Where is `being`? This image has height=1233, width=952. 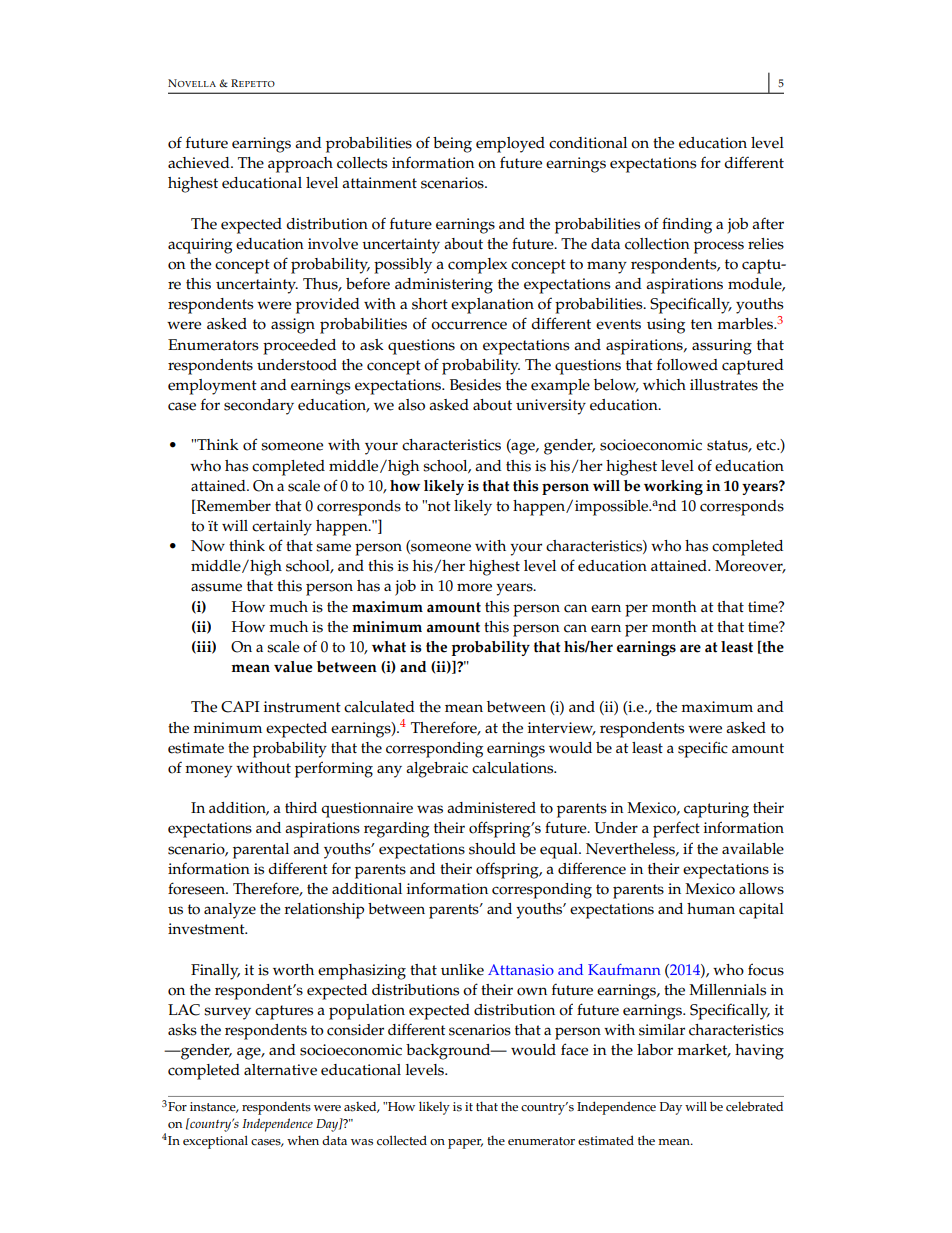 being is located at coordinates (452, 145).
